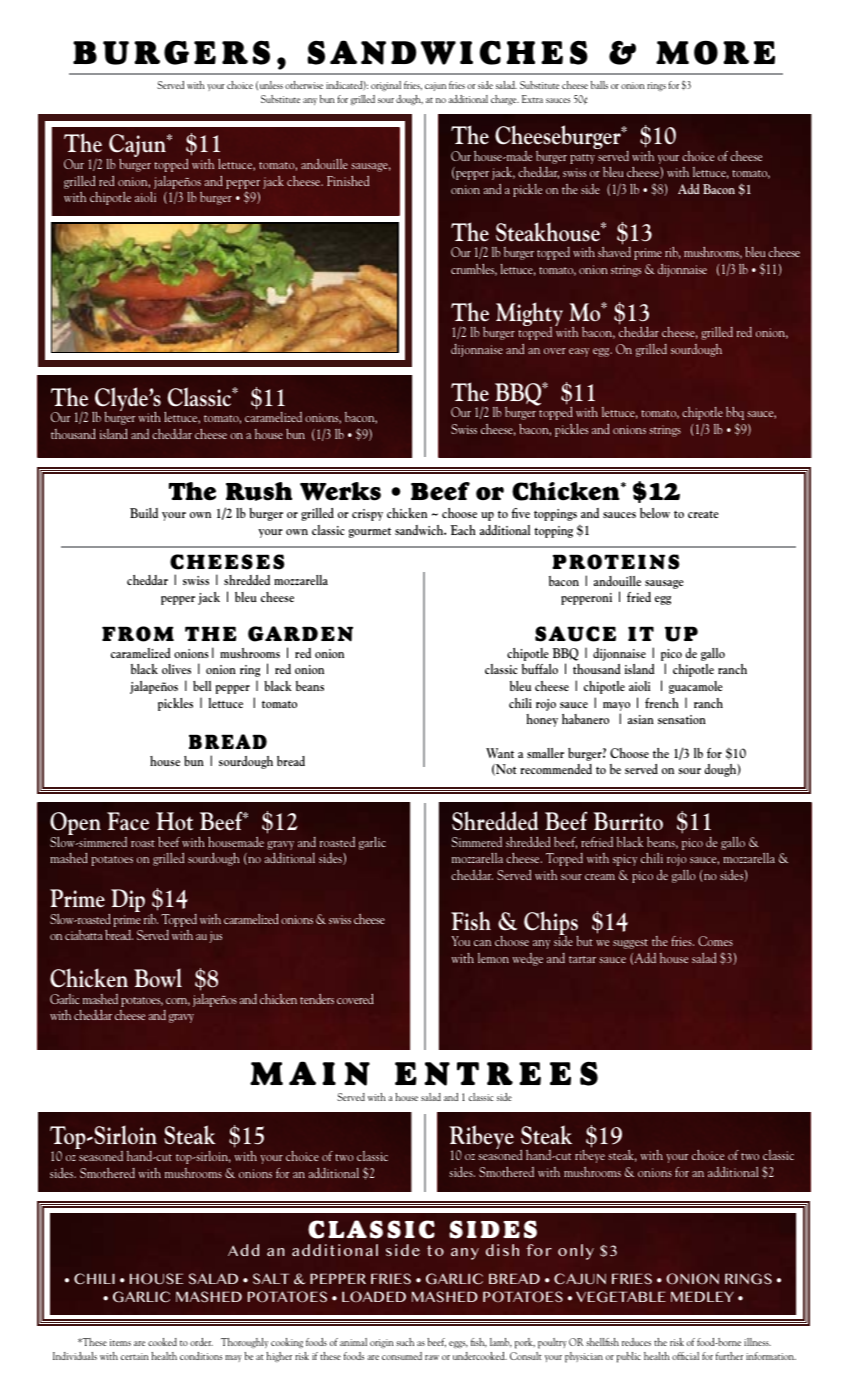 The width and height of the screenshot is (849, 1400). What do you see at coordinates (715, 941) in the screenshot?
I see `Comes` at bounding box center [715, 941].
